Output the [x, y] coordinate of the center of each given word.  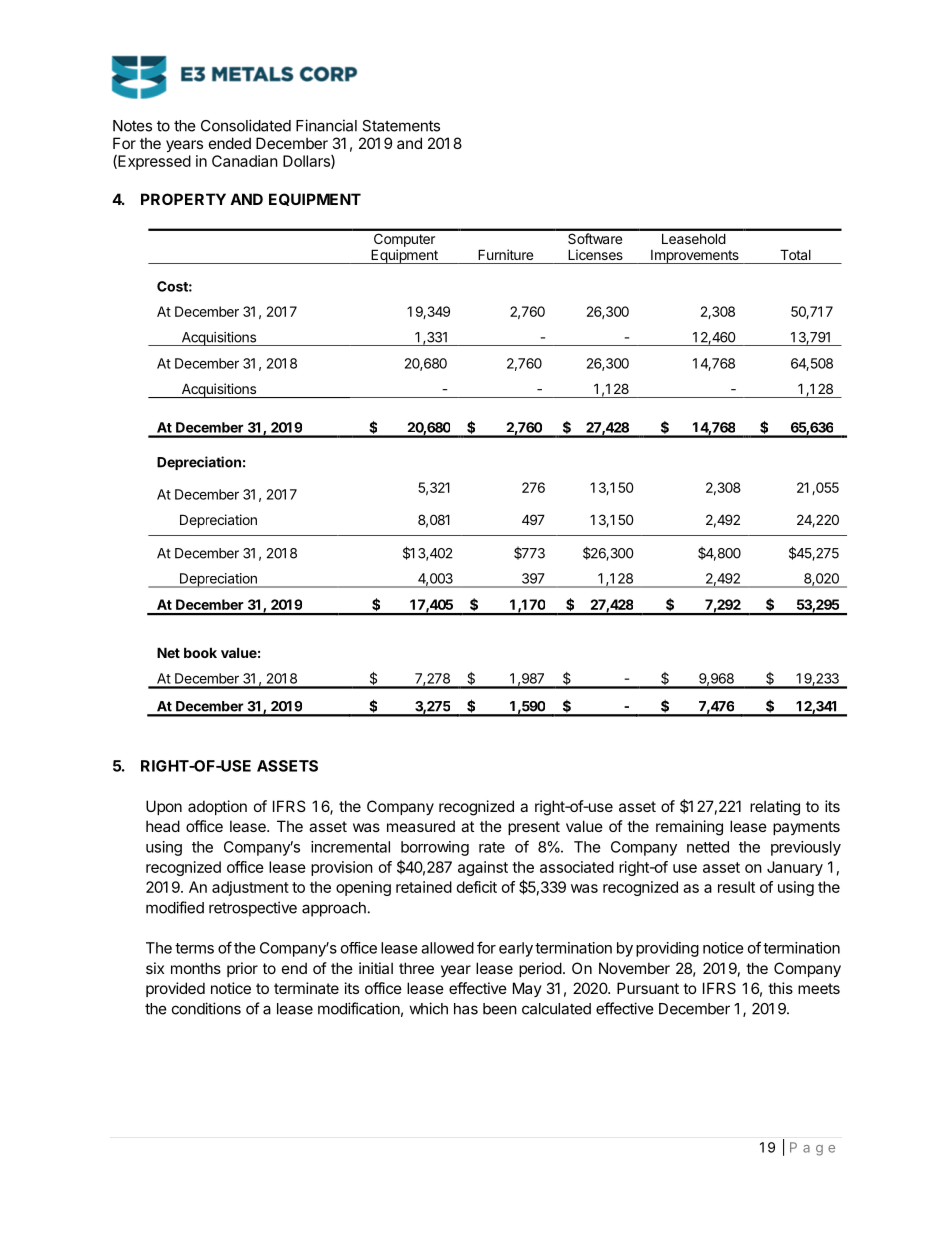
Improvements [695, 257]
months [196, 968]
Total [795, 254]
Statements [401, 126]
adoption [217, 807]
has [466, 1009]
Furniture [505, 254]
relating [775, 808]
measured [421, 826]
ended [230, 143]
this [780, 988]
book [200, 652]
